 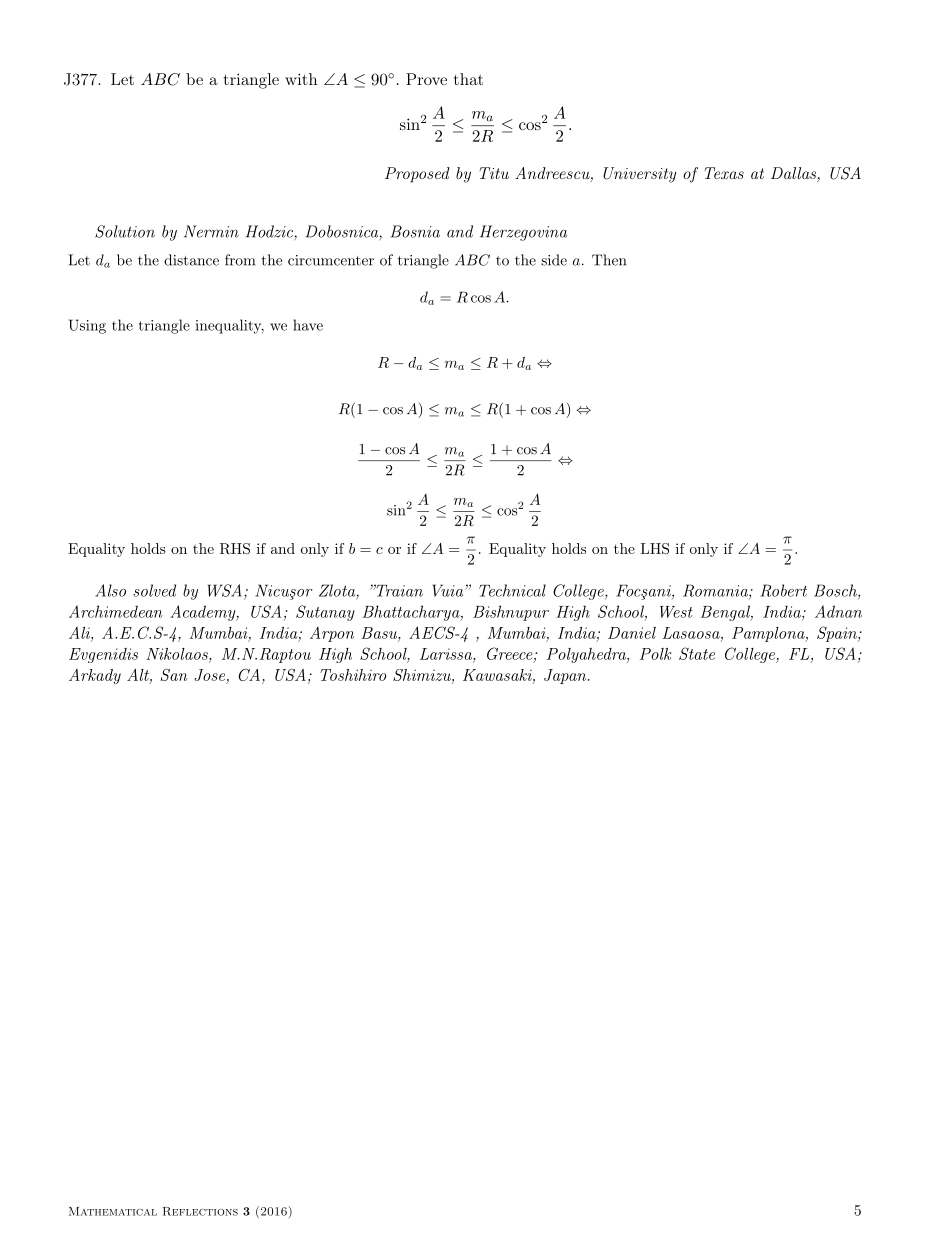 What do you see at coordinates (726, 613) in the screenshot?
I see `Bengal` at bounding box center [726, 613].
